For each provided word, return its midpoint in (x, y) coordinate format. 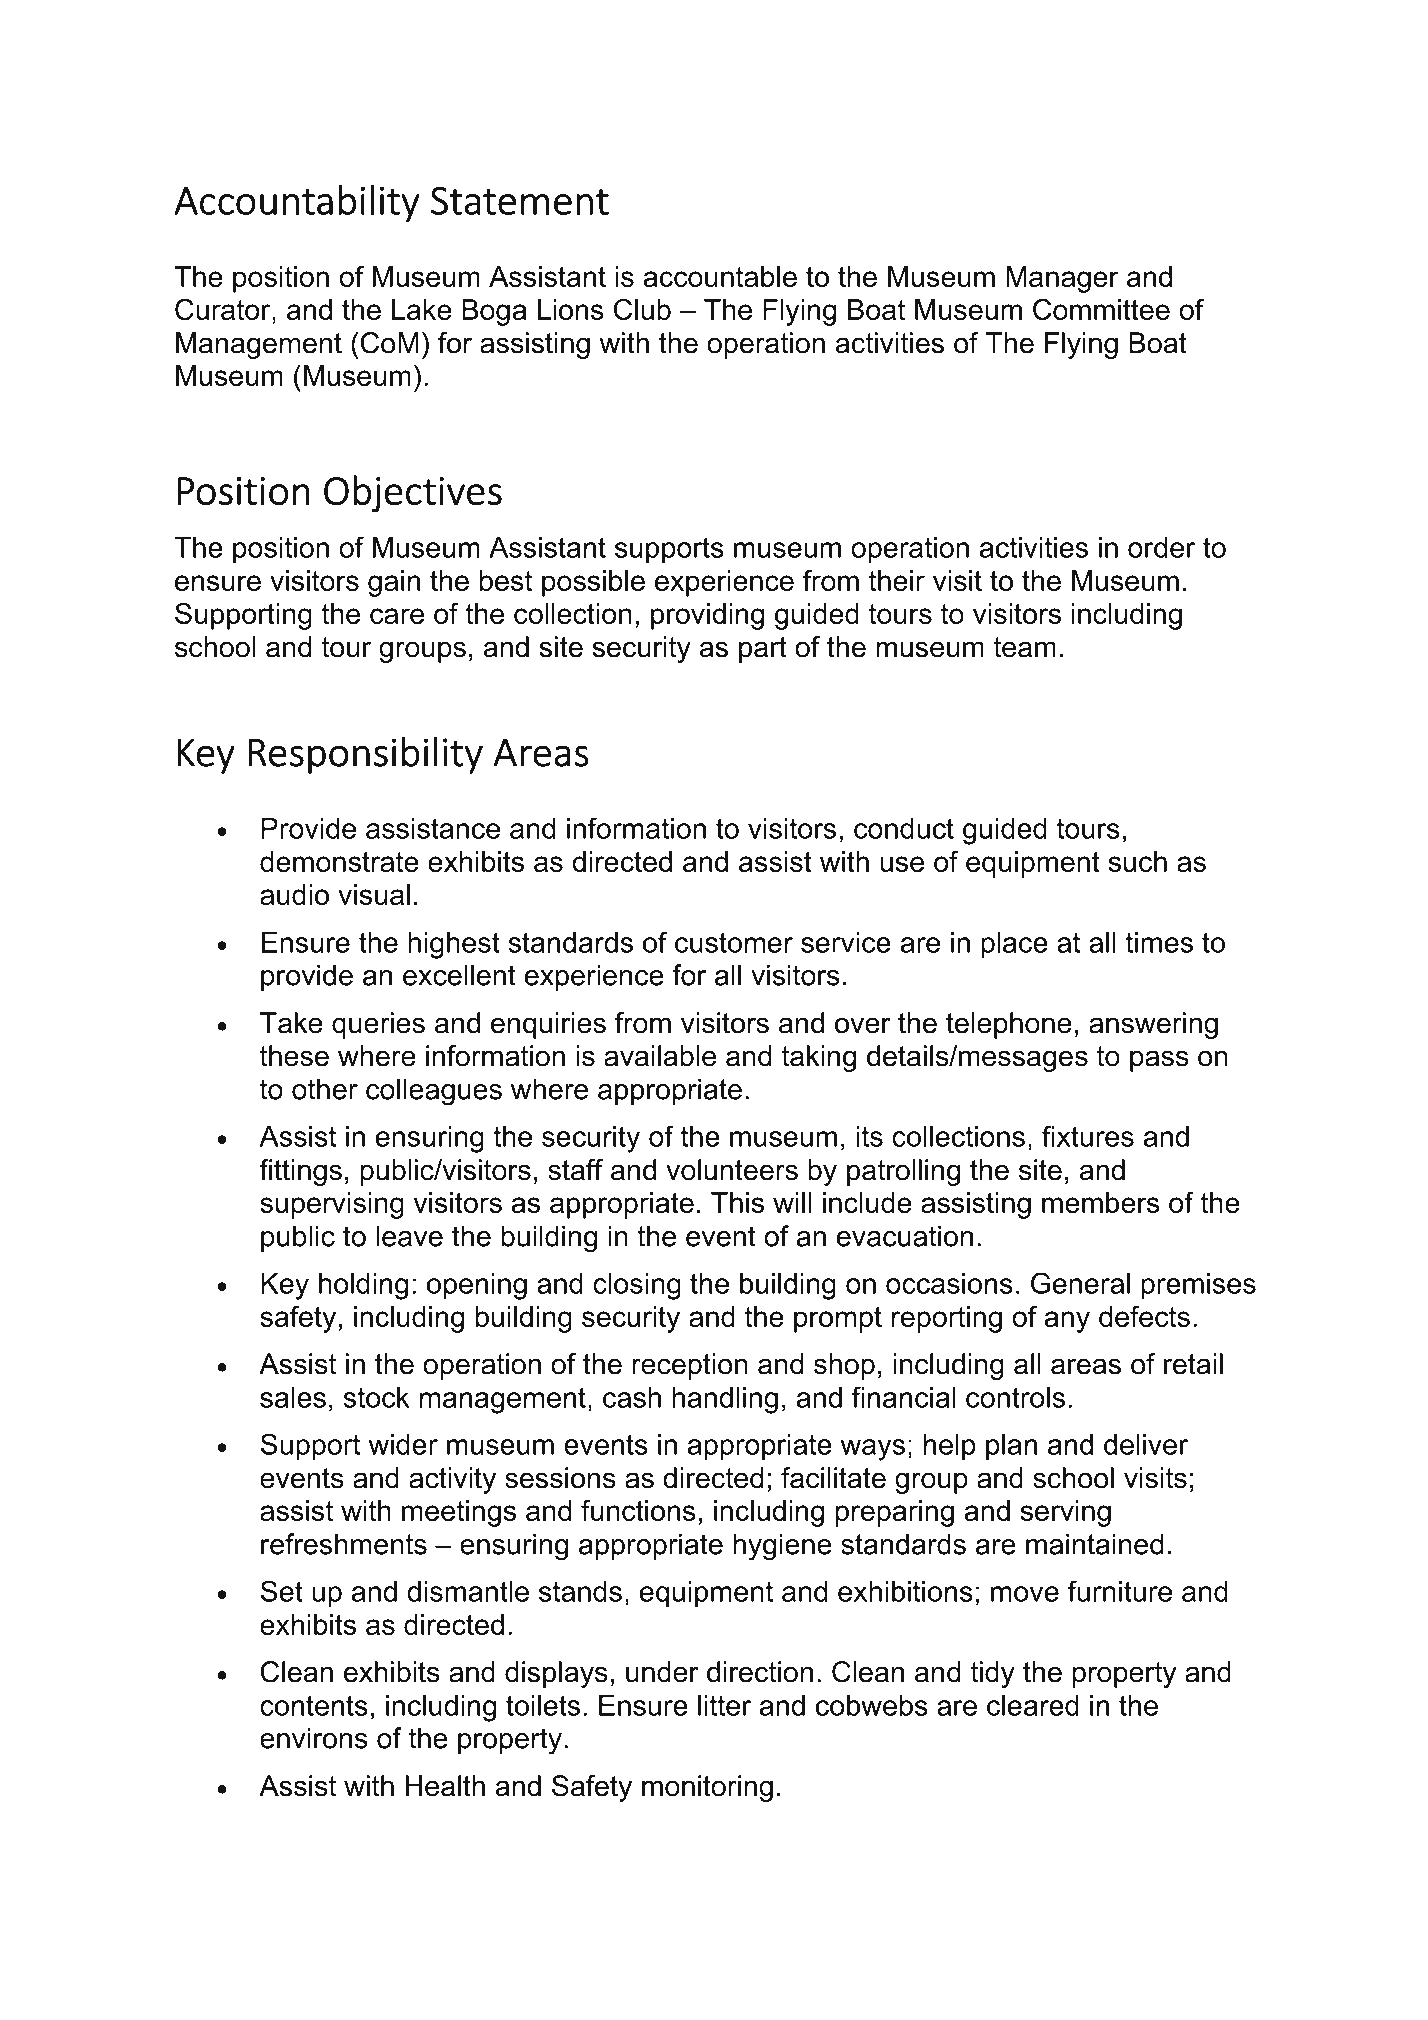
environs (314, 1738)
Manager (1062, 279)
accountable (720, 276)
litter (724, 1705)
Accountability (297, 204)
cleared (1033, 1705)
